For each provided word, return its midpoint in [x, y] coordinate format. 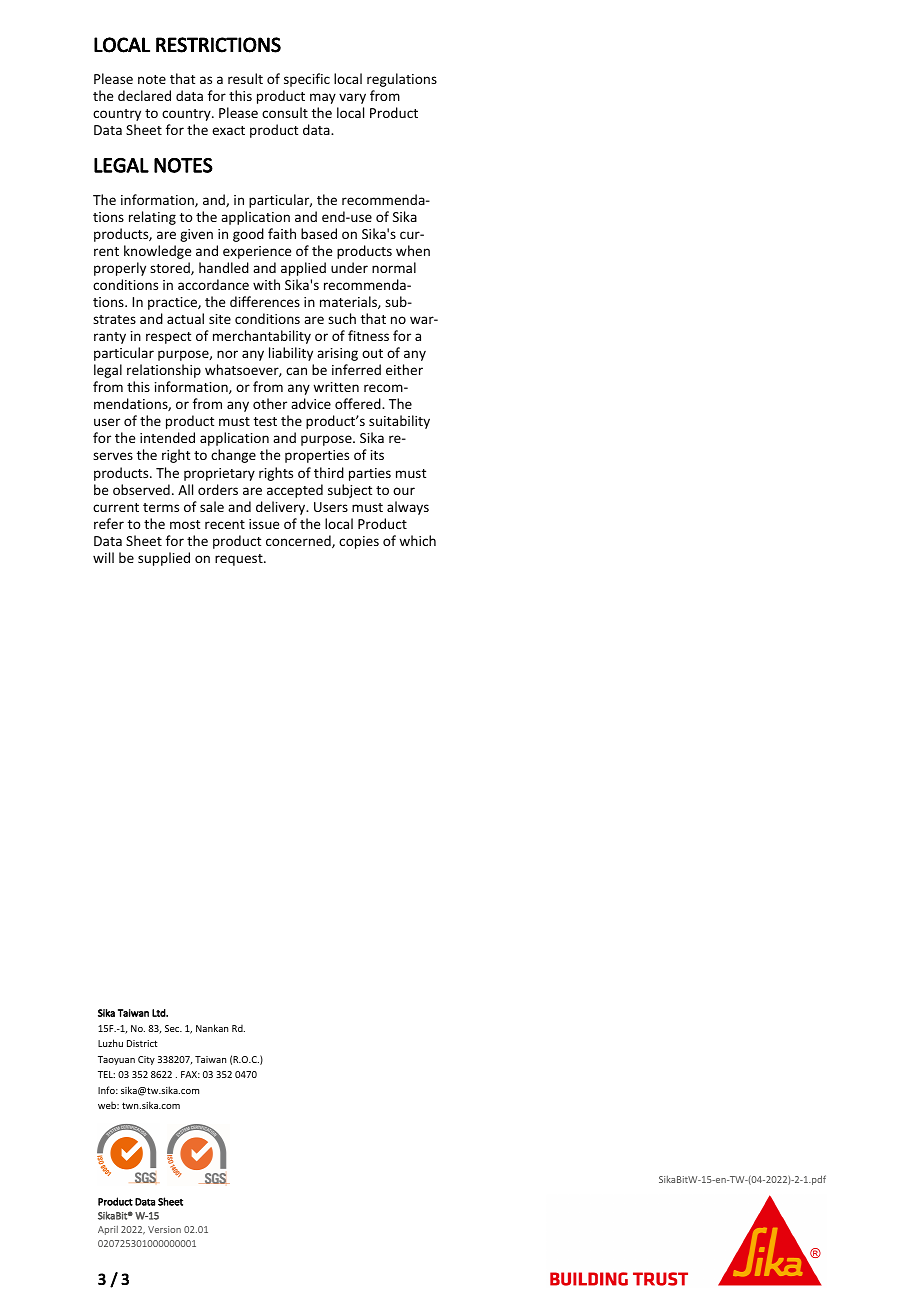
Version [164, 1229]
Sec [173, 1028]
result [245, 78]
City [146, 1060]
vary [352, 98]
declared [144, 95]
